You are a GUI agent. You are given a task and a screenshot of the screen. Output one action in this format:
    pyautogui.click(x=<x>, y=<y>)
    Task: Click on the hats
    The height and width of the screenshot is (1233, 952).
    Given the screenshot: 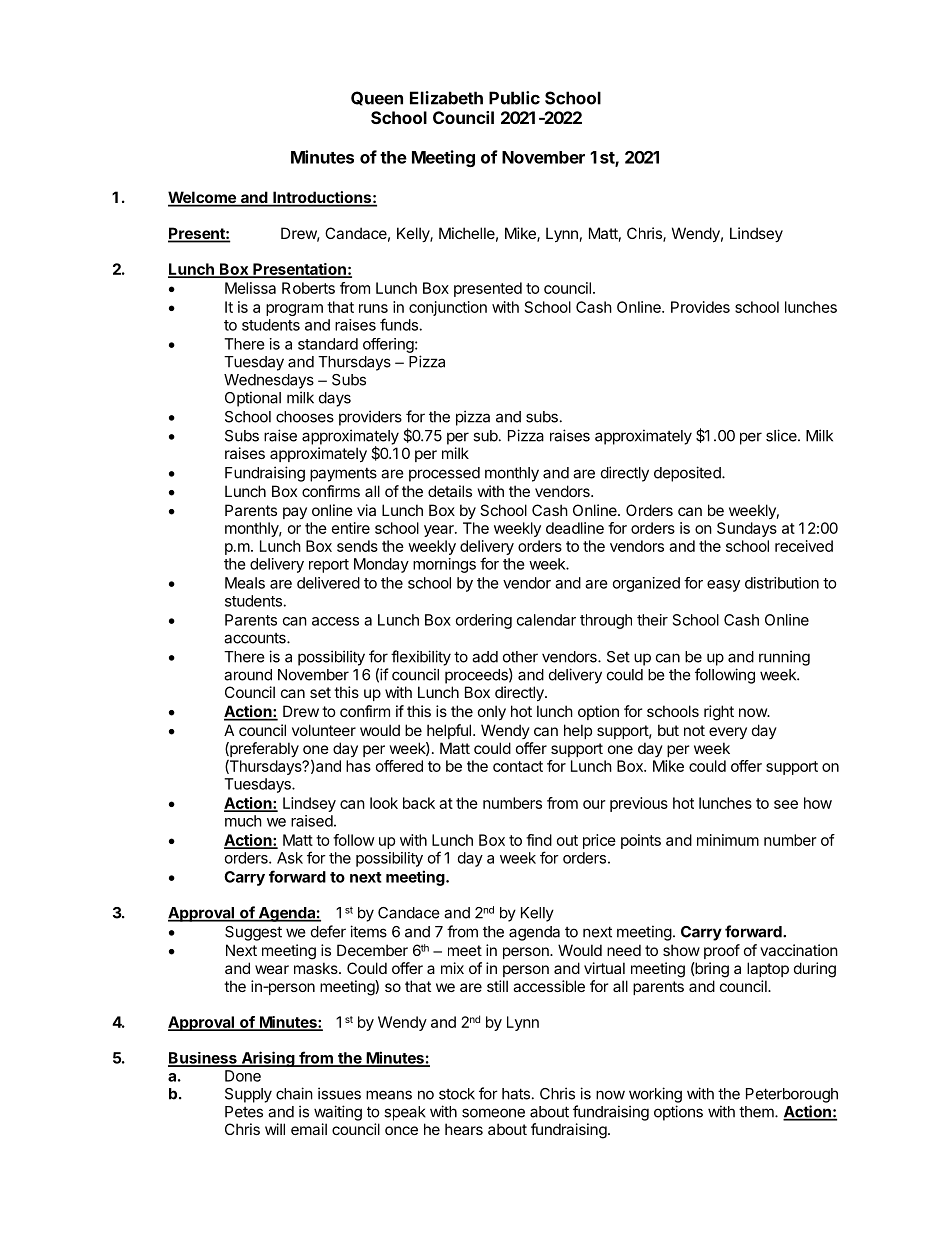 What is the action you would take?
    pyautogui.click(x=516, y=1094)
